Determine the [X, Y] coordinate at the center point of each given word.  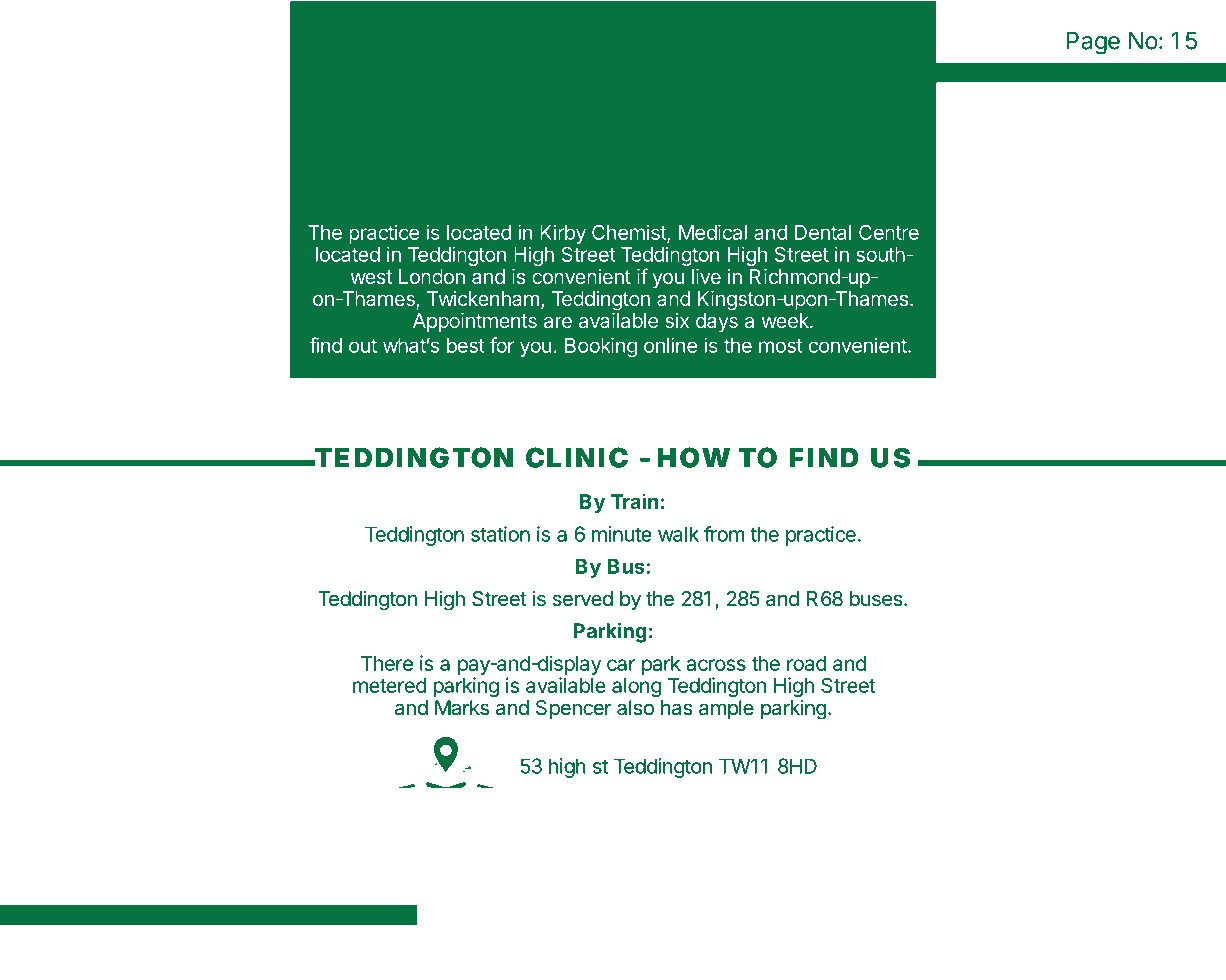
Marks [462, 708]
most [781, 346]
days [717, 322]
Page [1093, 43]
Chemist [630, 233]
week [786, 320]
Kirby [563, 234]
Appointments [475, 322]
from [724, 534]
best [466, 345]
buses [877, 599]
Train [635, 501]
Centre [889, 232]
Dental [823, 232]
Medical [713, 232]
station [500, 534]
